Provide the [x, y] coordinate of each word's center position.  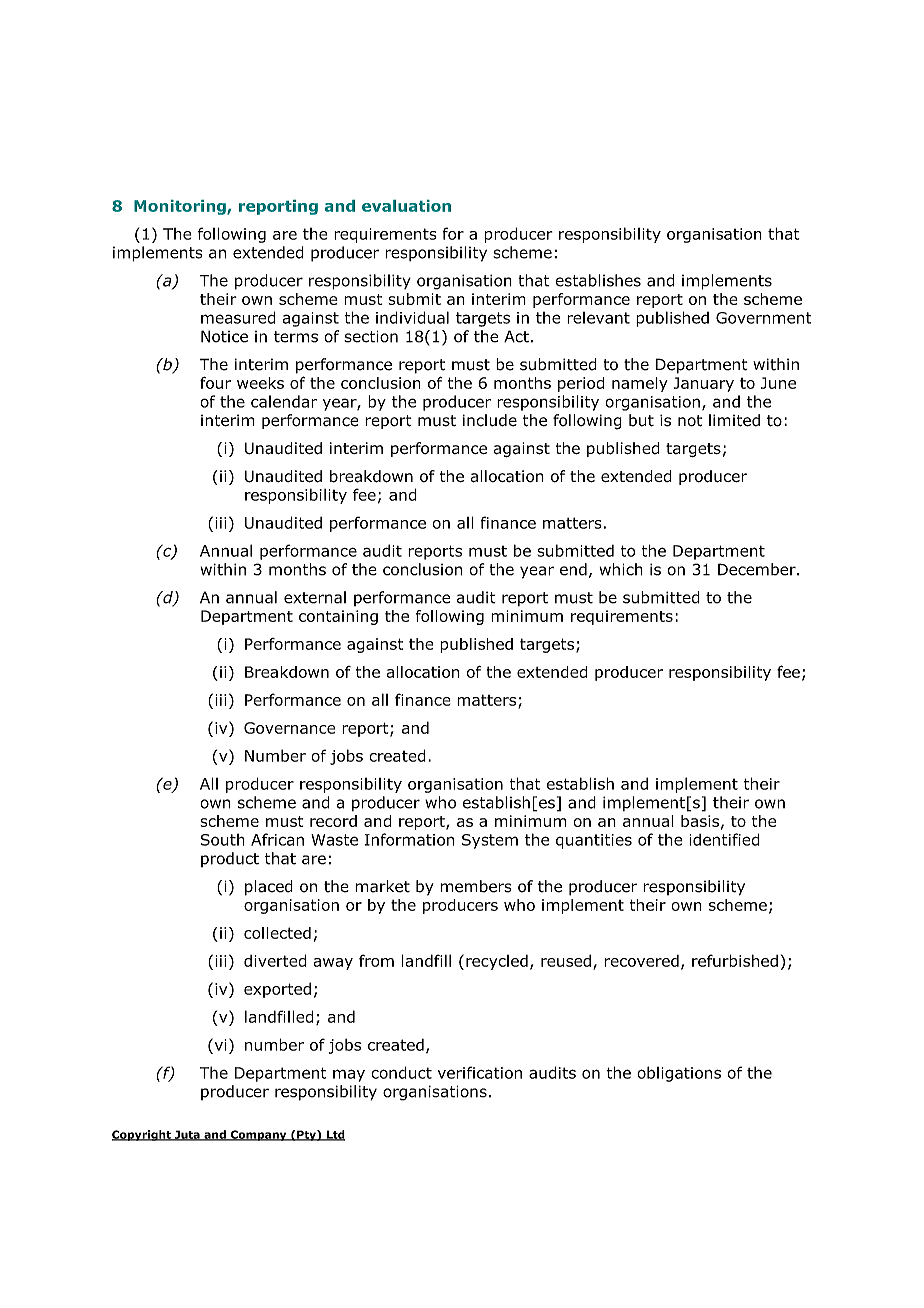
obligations [679, 1074]
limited [734, 420]
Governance [289, 728]
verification [480, 1072]
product [230, 859]
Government [764, 318]
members [476, 886]
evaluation [406, 206]
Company [258, 1135]
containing [338, 617]
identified [724, 839]
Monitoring [181, 207]
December [758, 569]
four [215, 383]
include [490, 420]
